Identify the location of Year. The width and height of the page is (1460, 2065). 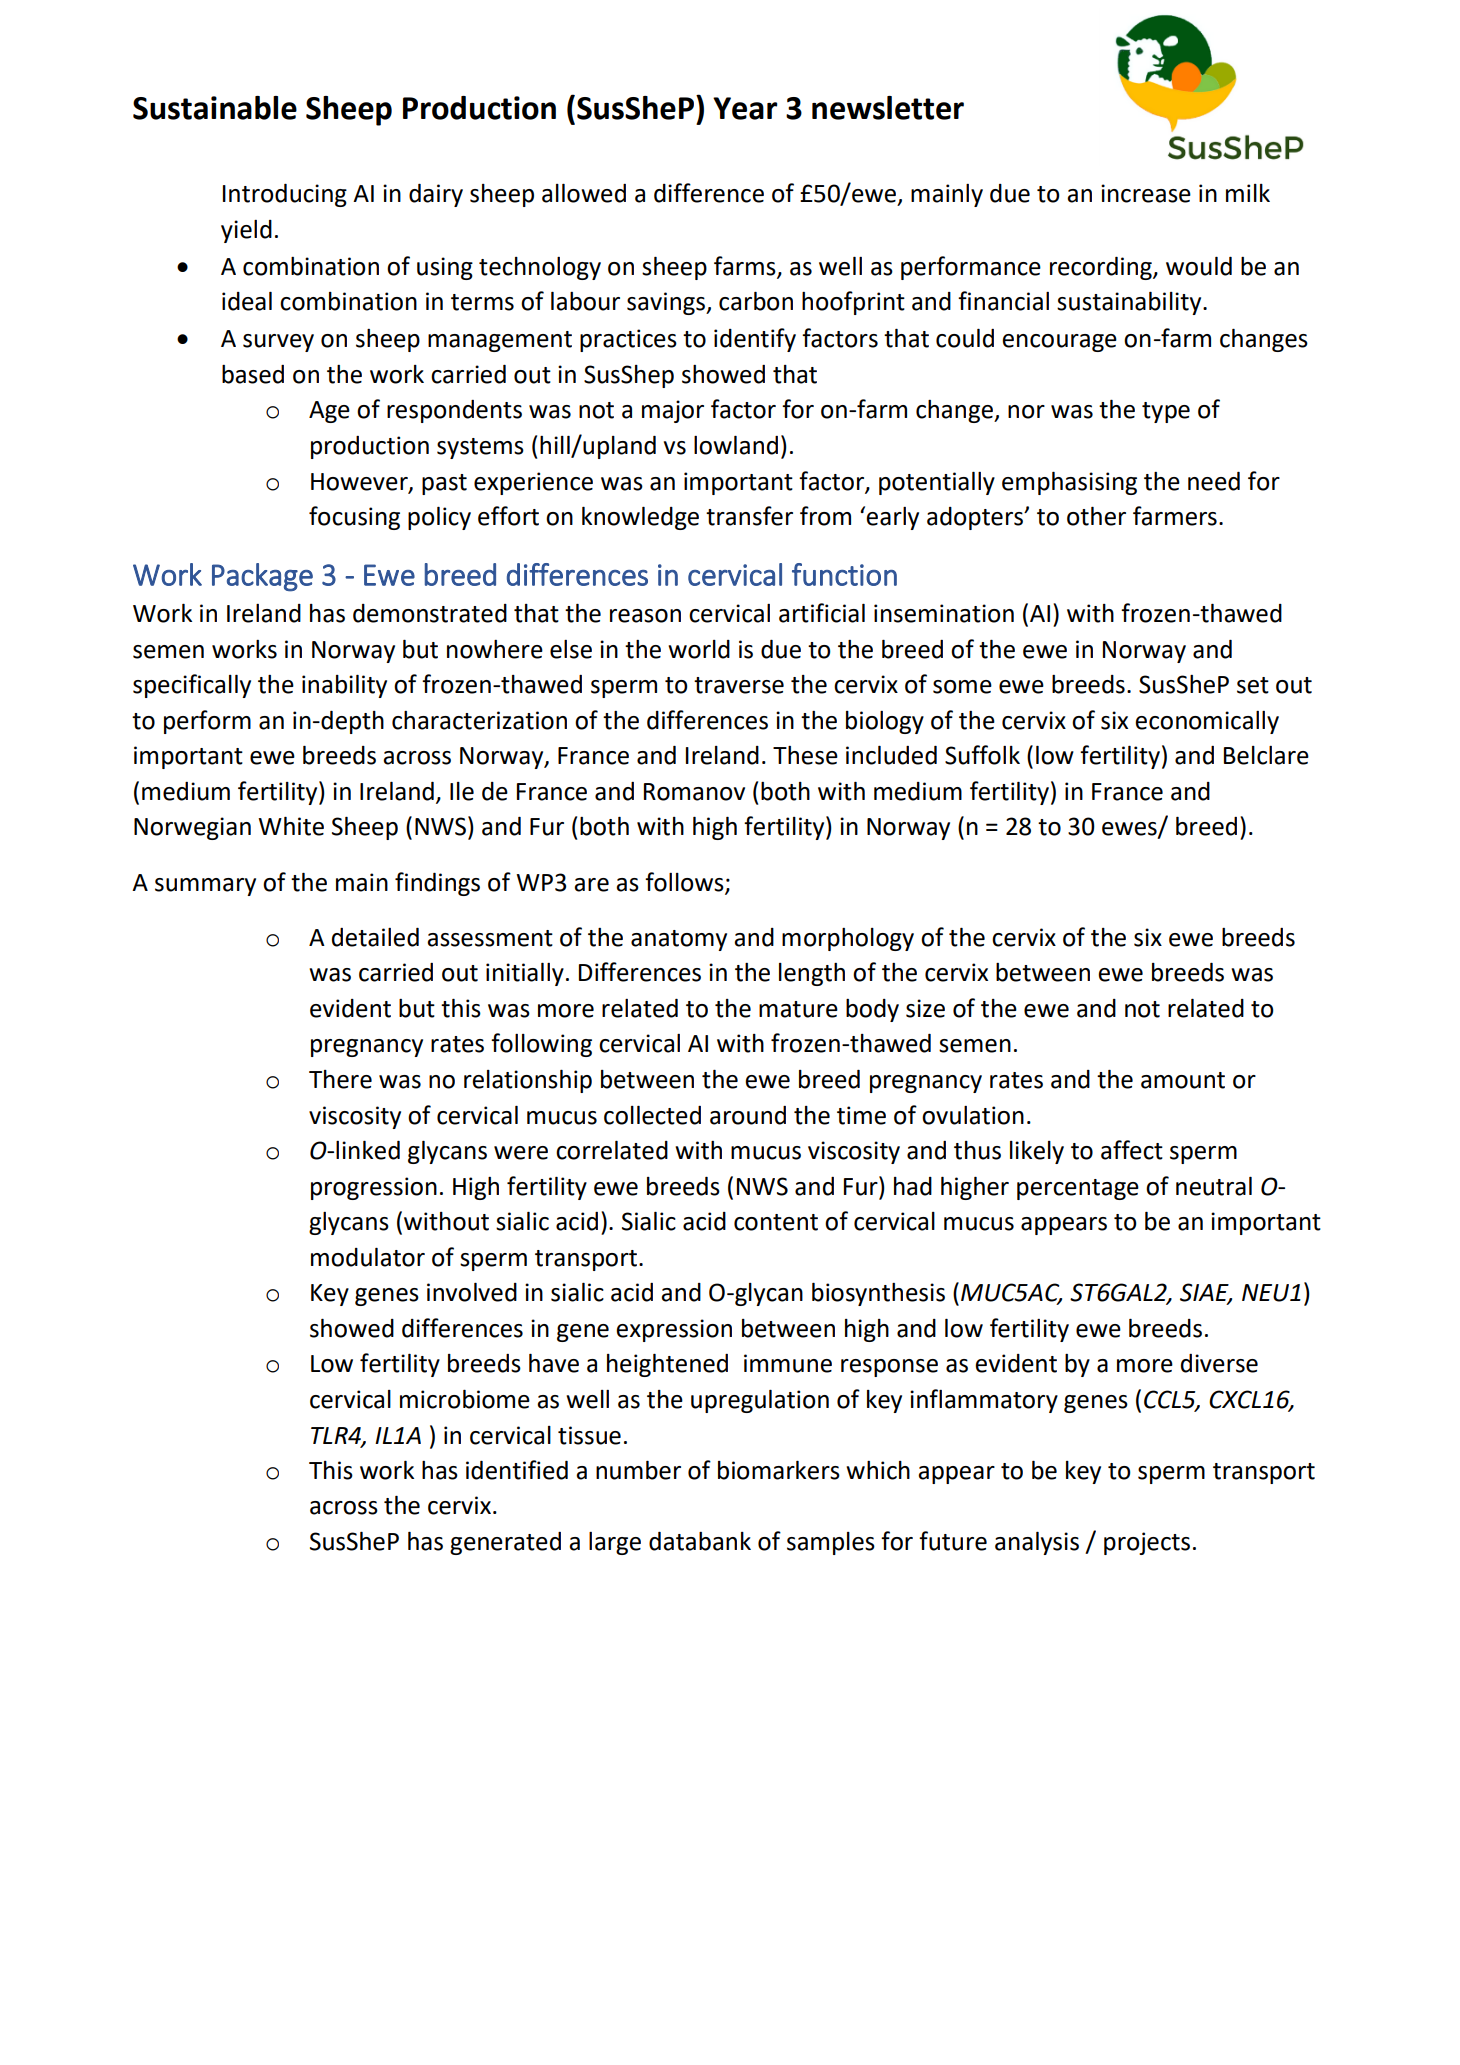
(745, 108).
